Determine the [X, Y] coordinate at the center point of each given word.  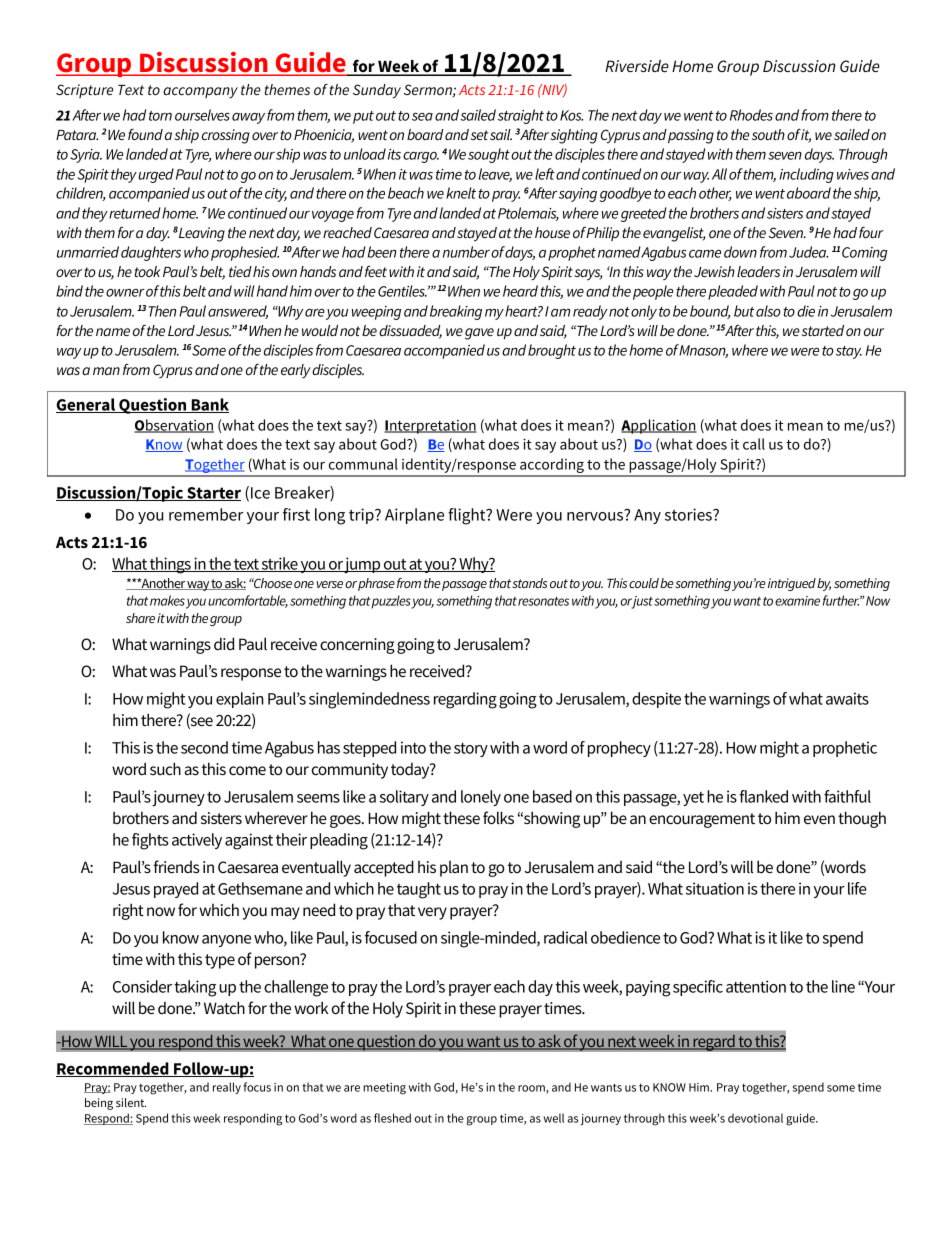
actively [197, 841]
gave [479, 334]
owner [125, 293]
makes [167, 600]
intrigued [792, 584]
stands [529, 583]
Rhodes [751, 115]
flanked [764, 796]
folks [498, 817]
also [768, 311]
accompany [200, 93]
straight [521, 116]
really [227, 1088]
